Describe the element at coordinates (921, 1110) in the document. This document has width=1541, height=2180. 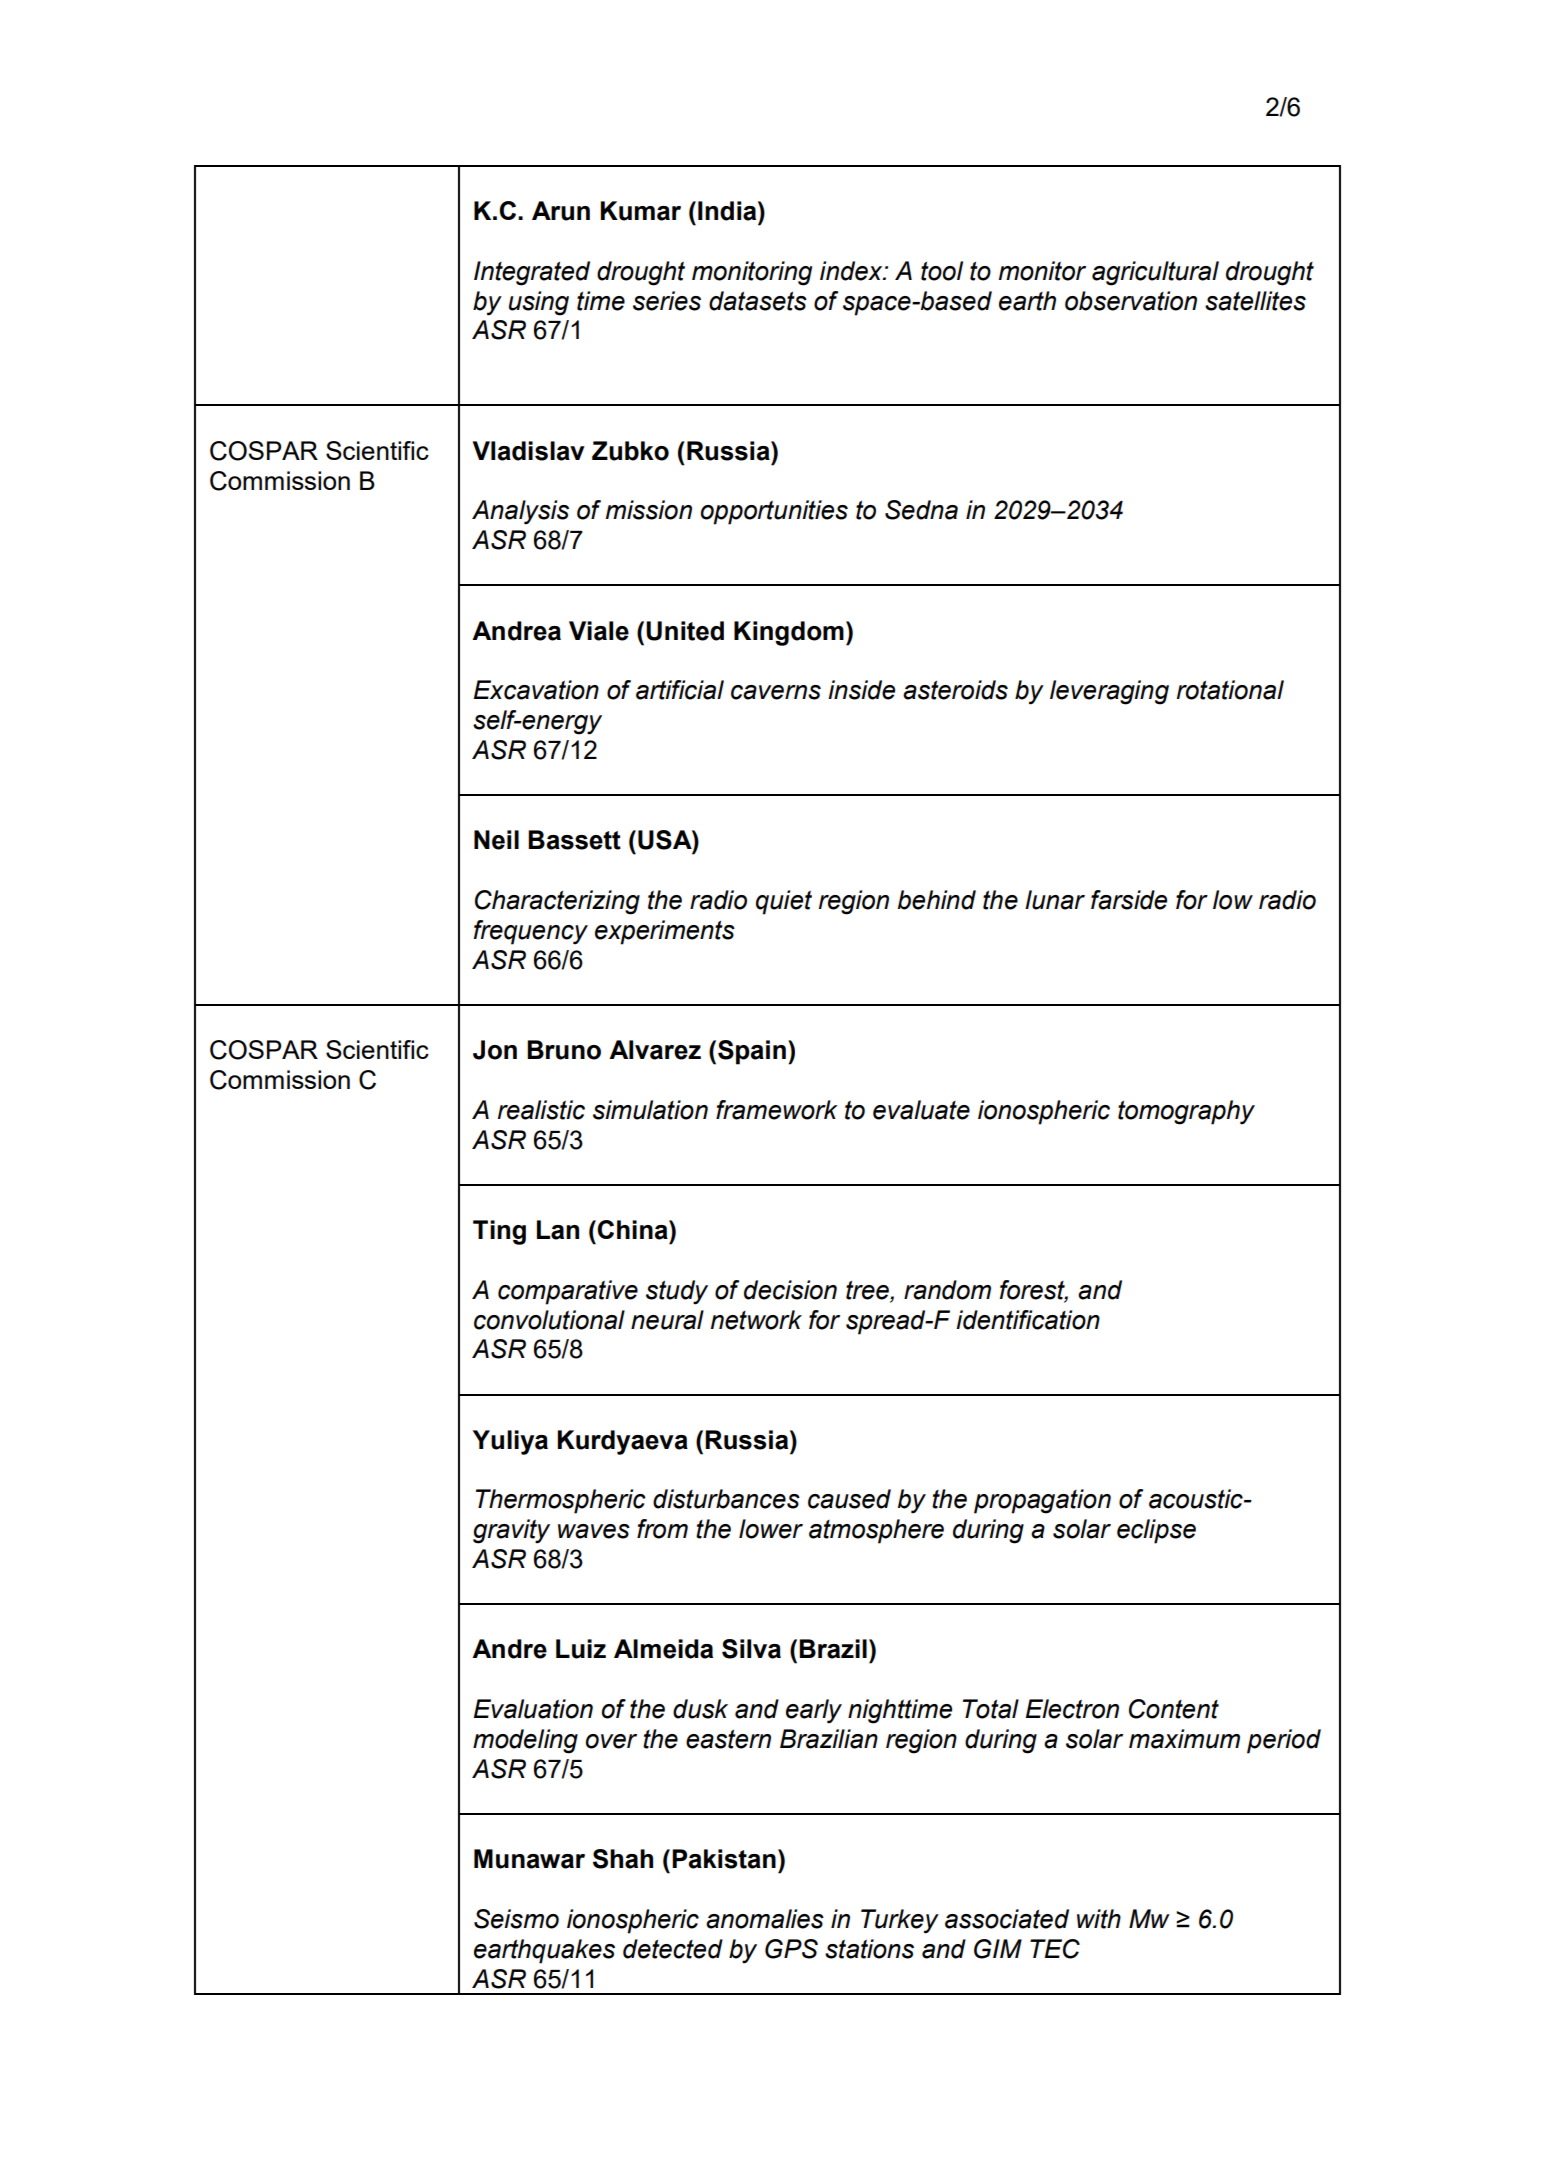
I see `evaluate` at that location.
